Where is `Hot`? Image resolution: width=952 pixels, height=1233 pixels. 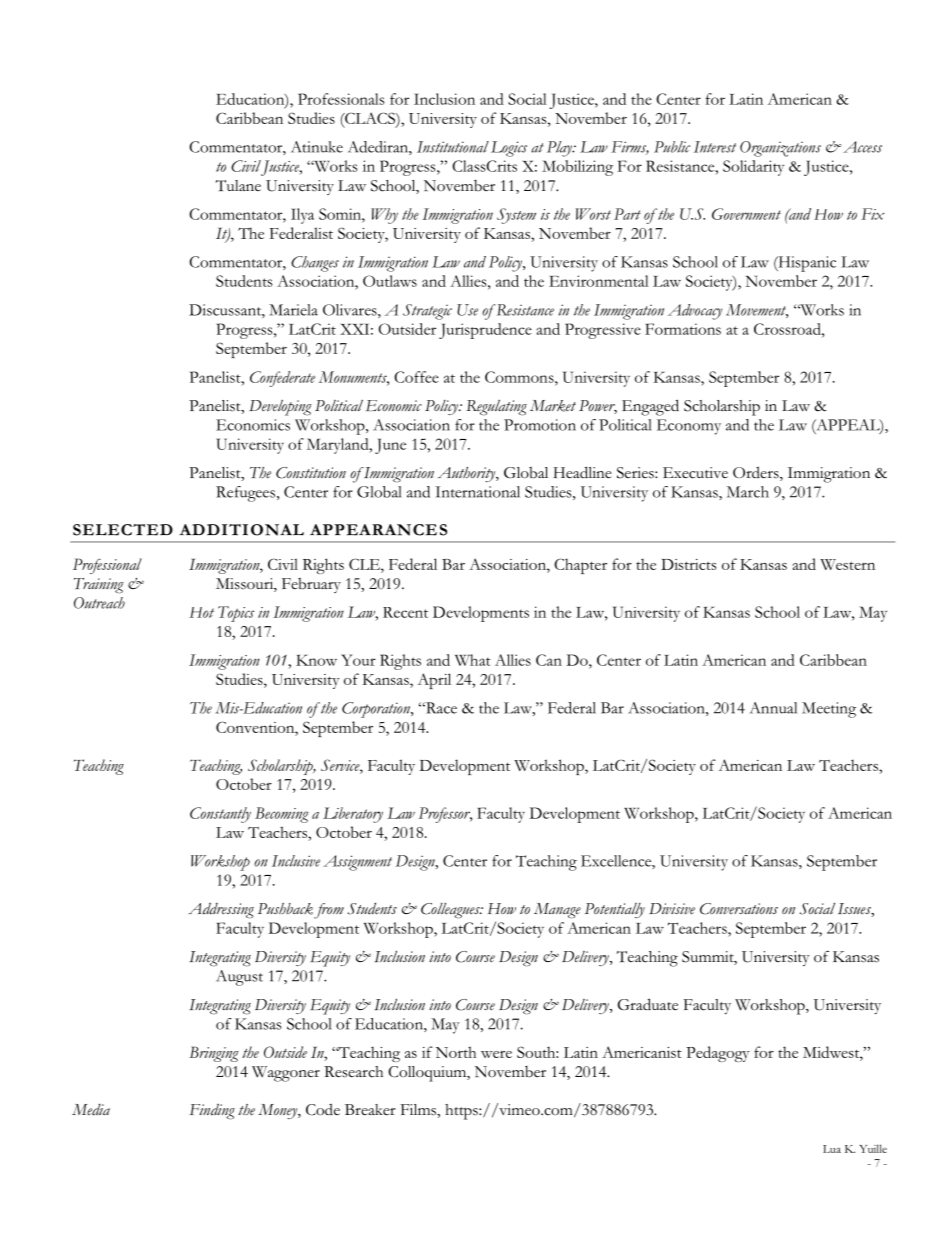
Hot is located at coordinates (201, 612).
